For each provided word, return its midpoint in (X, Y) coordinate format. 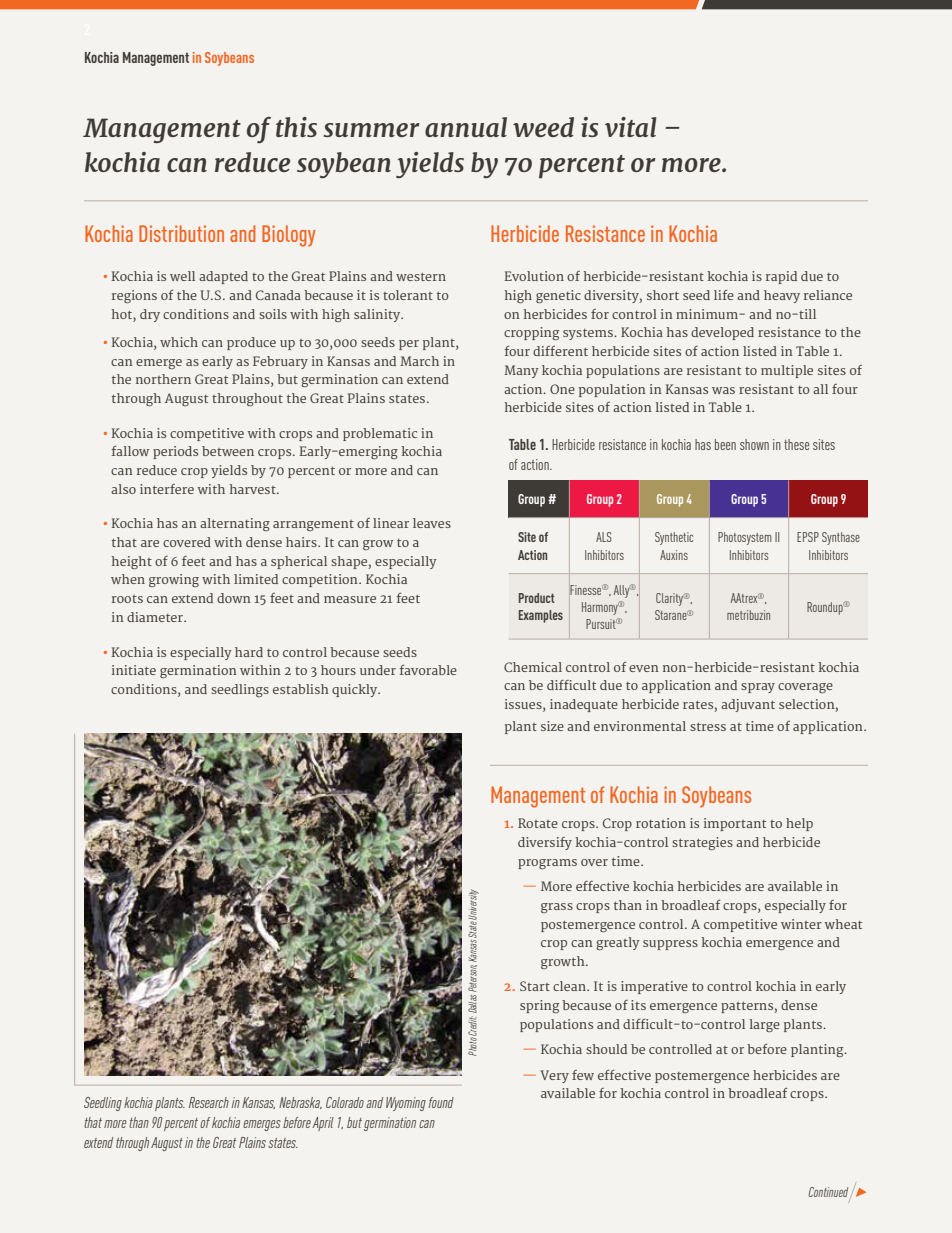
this (296, 127)
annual (466, 127)
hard (249, 652)
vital (630, 127)
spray (758, 688)
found (441, 1102)
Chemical (533, 667)
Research (209, 1102)
